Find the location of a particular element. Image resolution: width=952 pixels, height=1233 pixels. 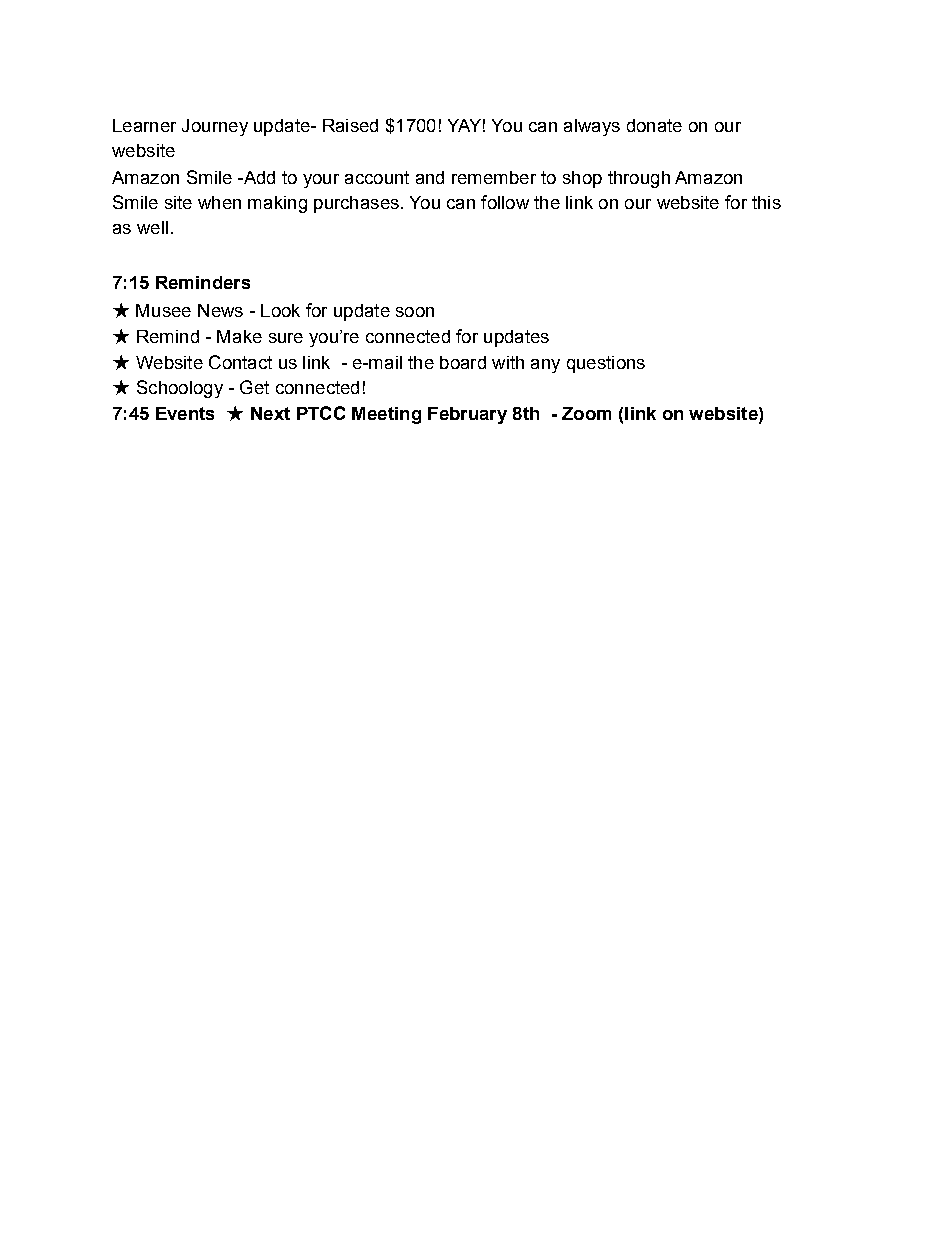

well is located at coordinates (152, 227).
